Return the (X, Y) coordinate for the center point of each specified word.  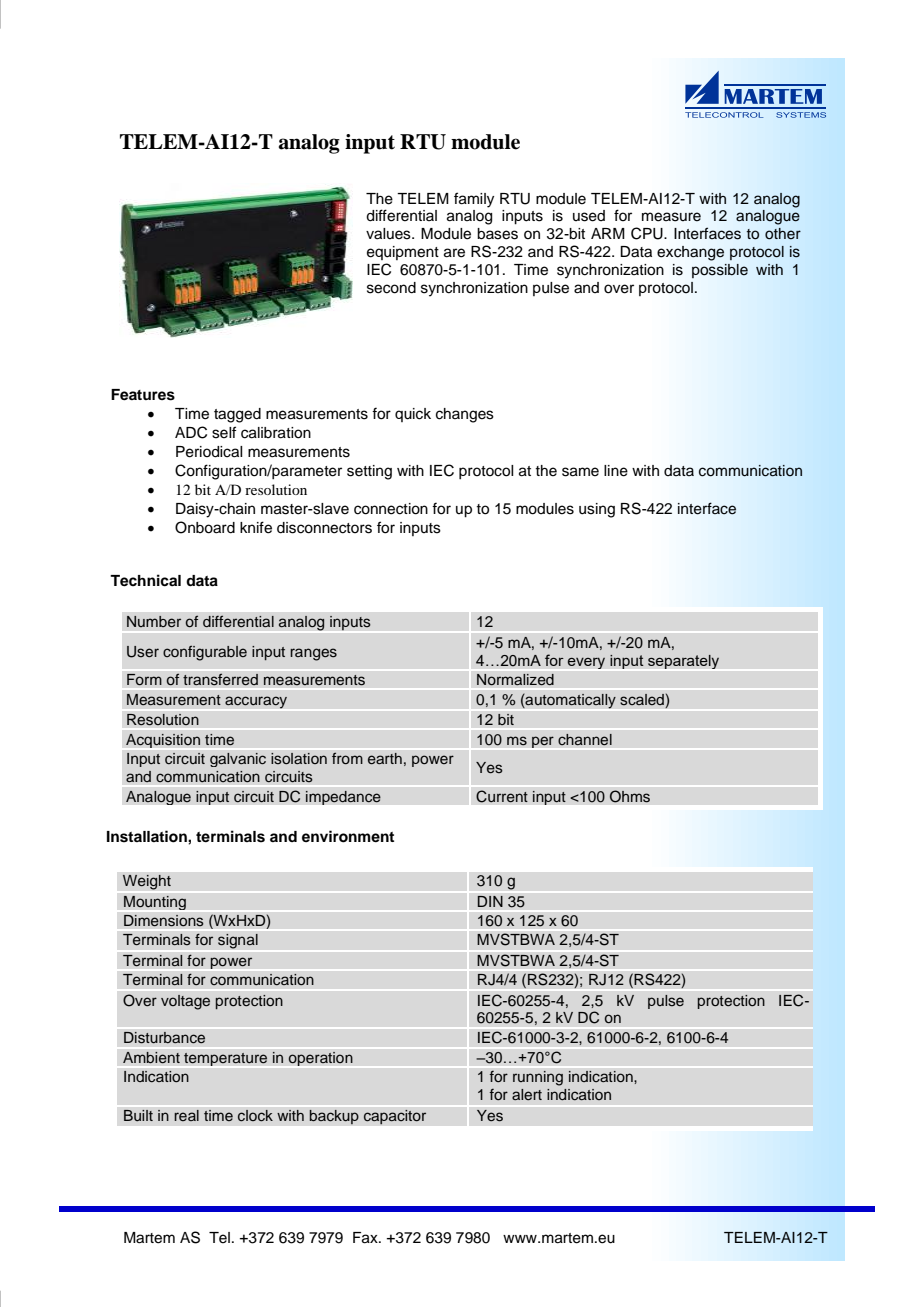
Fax (366, 1238)
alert (527, 1094)
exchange (690, 253)
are (454, 253)
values (389, 234)
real (186, 1116)
